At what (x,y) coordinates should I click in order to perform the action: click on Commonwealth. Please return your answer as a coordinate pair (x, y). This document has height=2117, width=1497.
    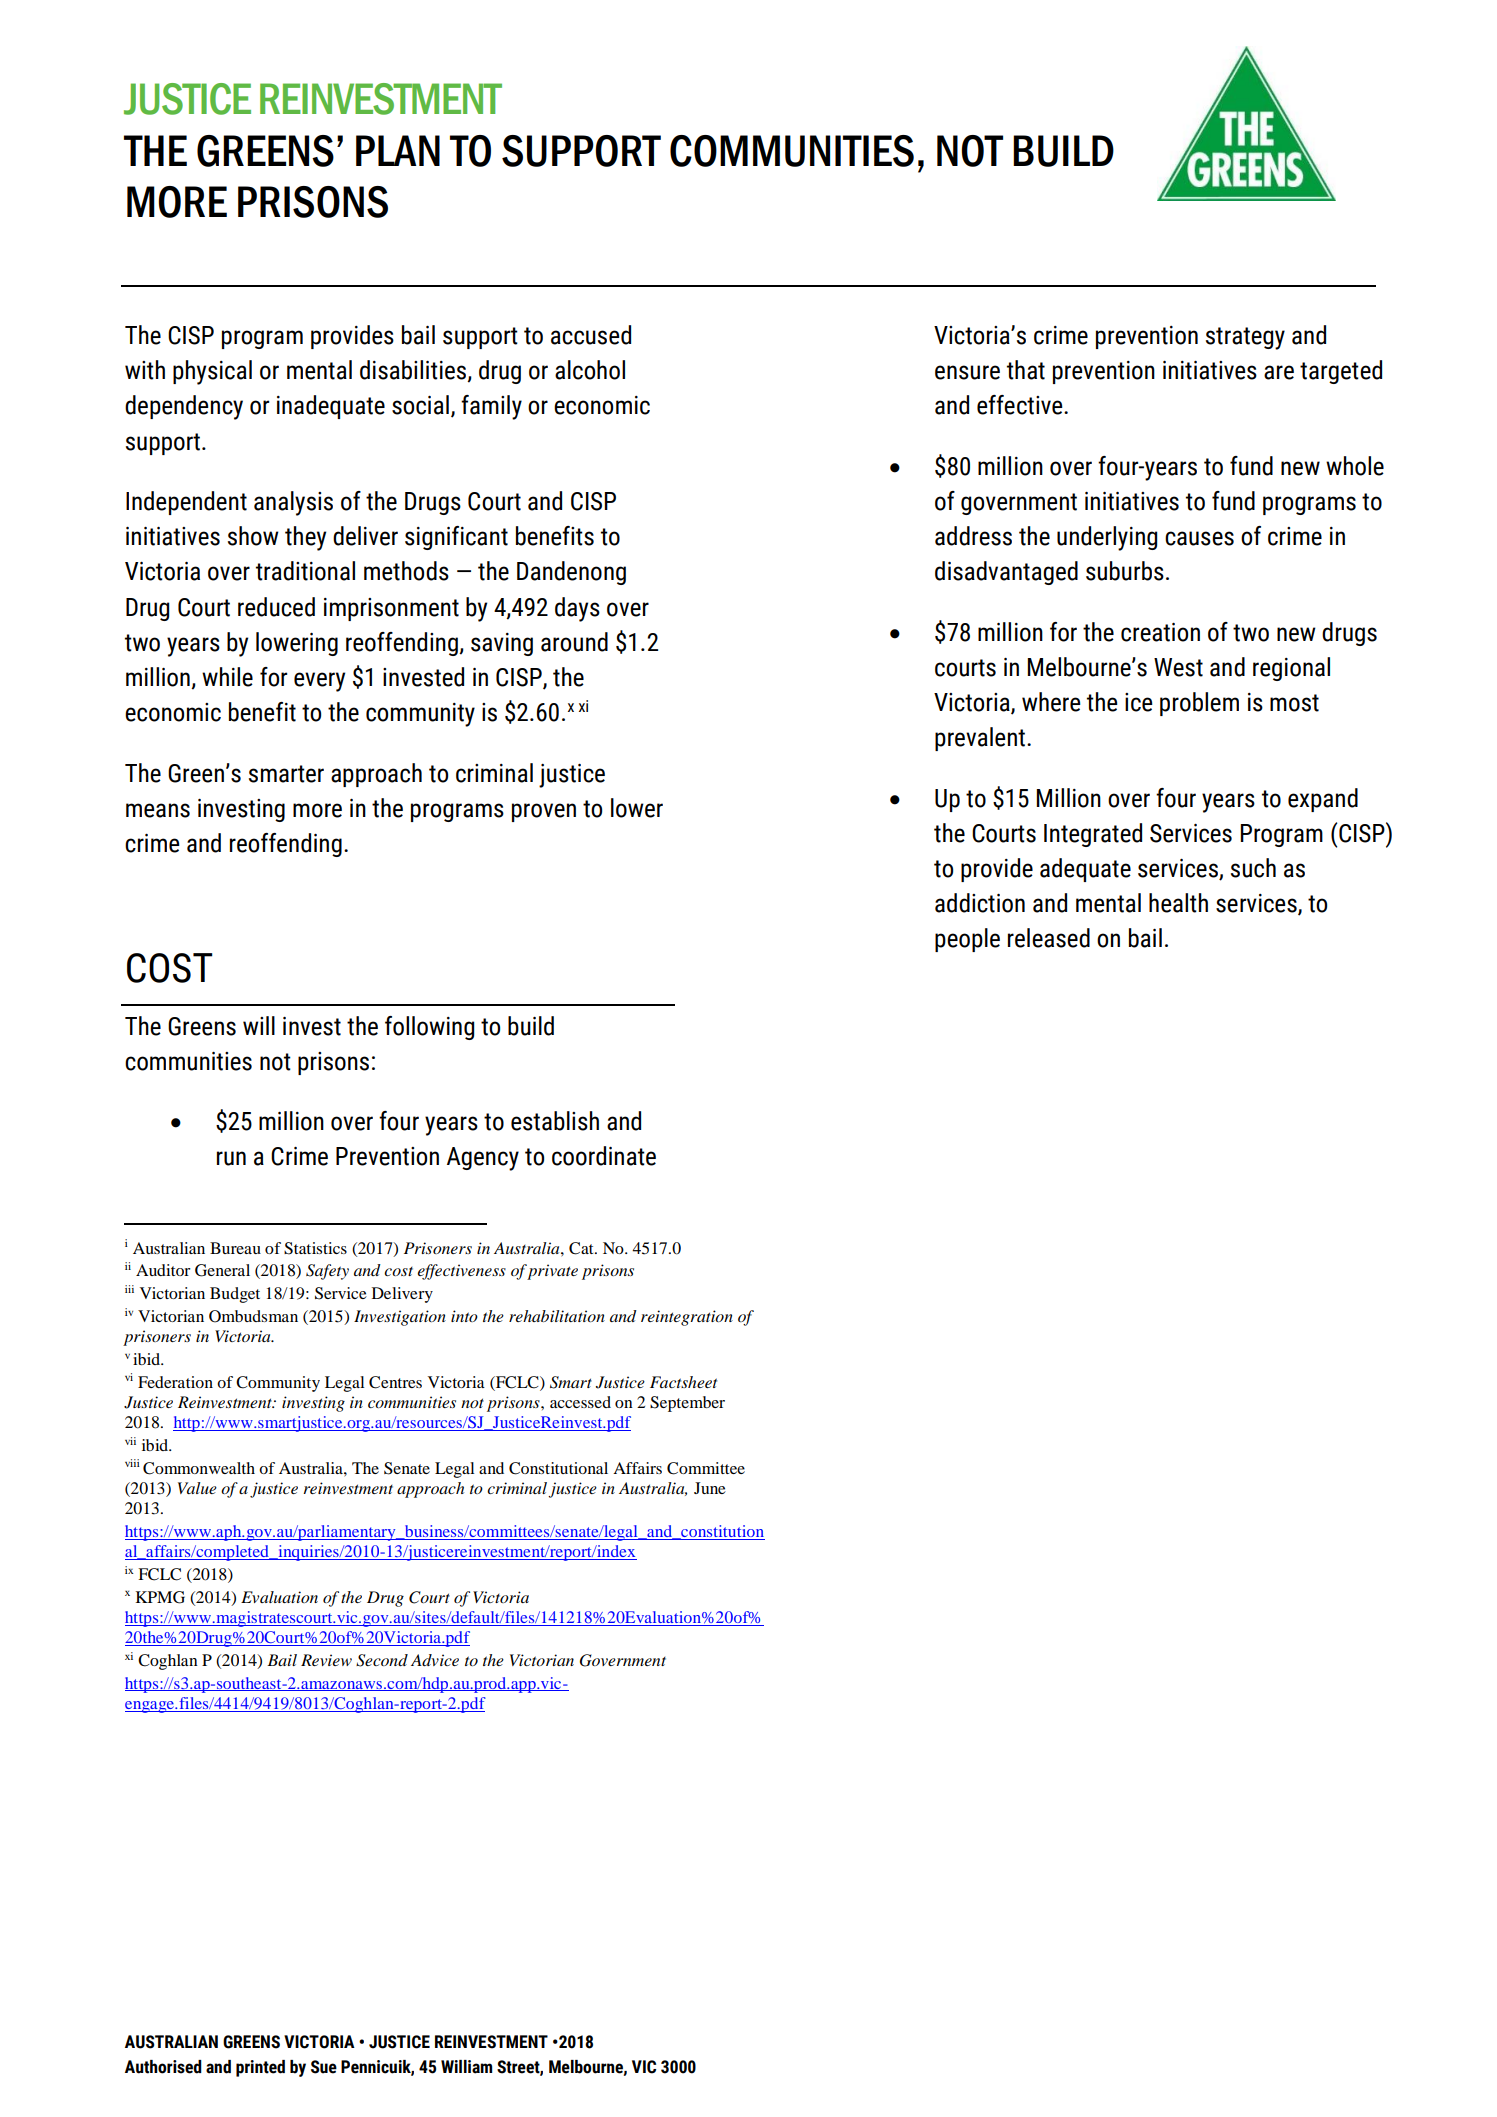
    Looking at the image, I should click on (199, 1468).
